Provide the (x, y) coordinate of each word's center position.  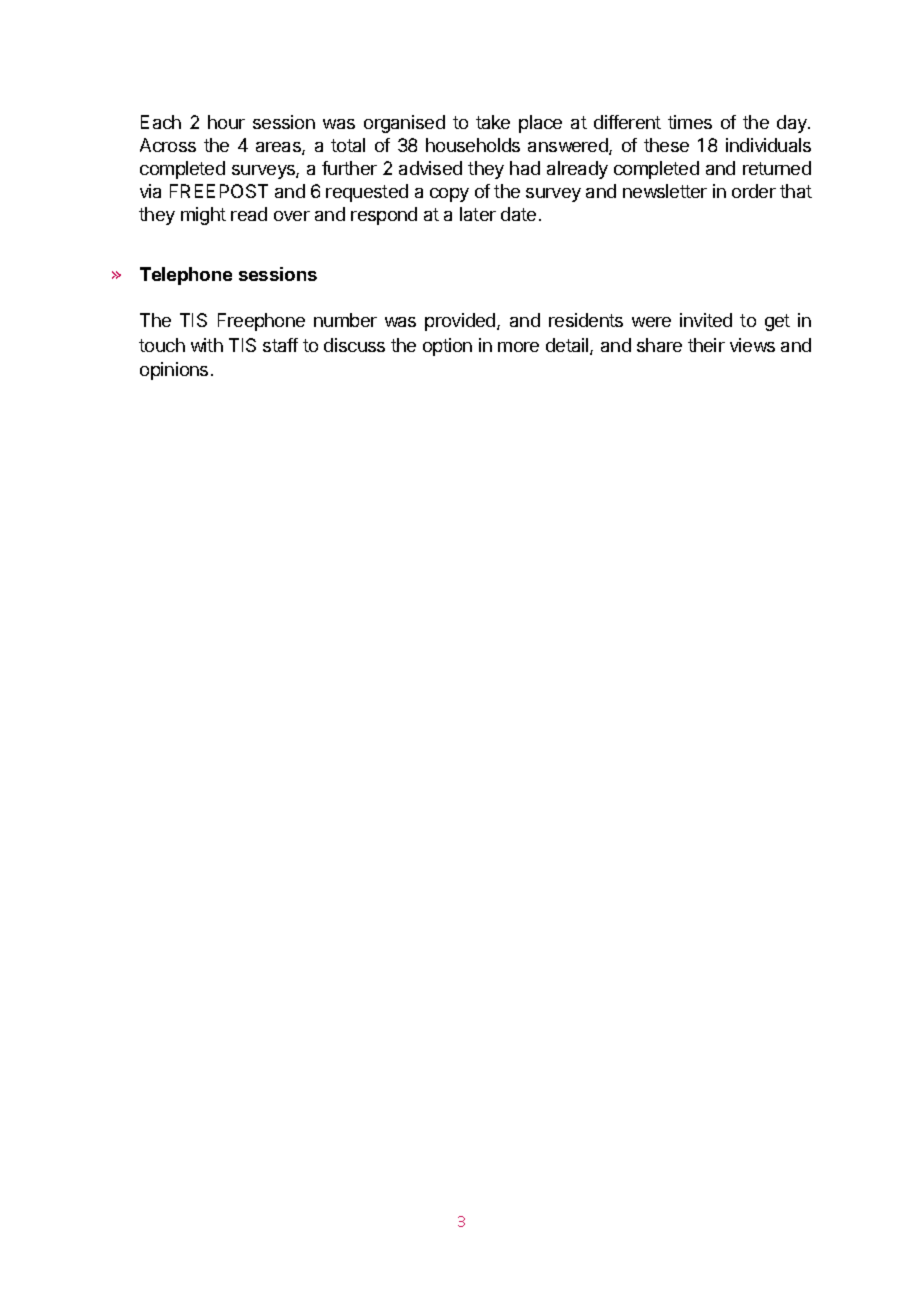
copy (449, 195)
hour (226, 122)
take (493, 122)
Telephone (186, 276)
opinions (174, 371)
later (478, 214)
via (150, 191)
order (754, 191)
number (345, 320)
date (518, 214)
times (690, 122)
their (706, 345)
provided (461, 322)
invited (706, 320)
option (447, 347)
